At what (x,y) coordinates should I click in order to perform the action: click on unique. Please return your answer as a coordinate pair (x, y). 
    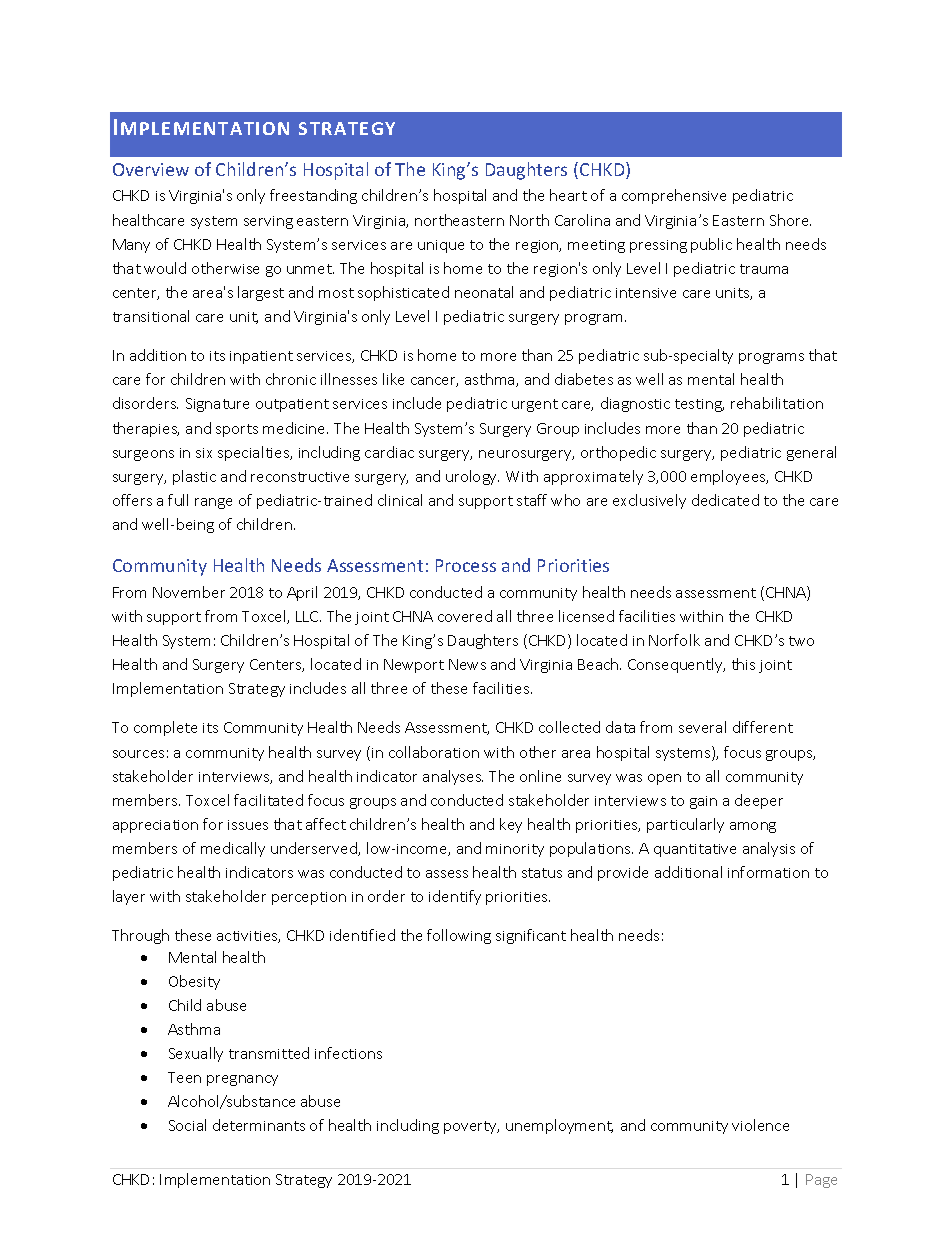
    Looking at the image, I should click on (441, 246).
